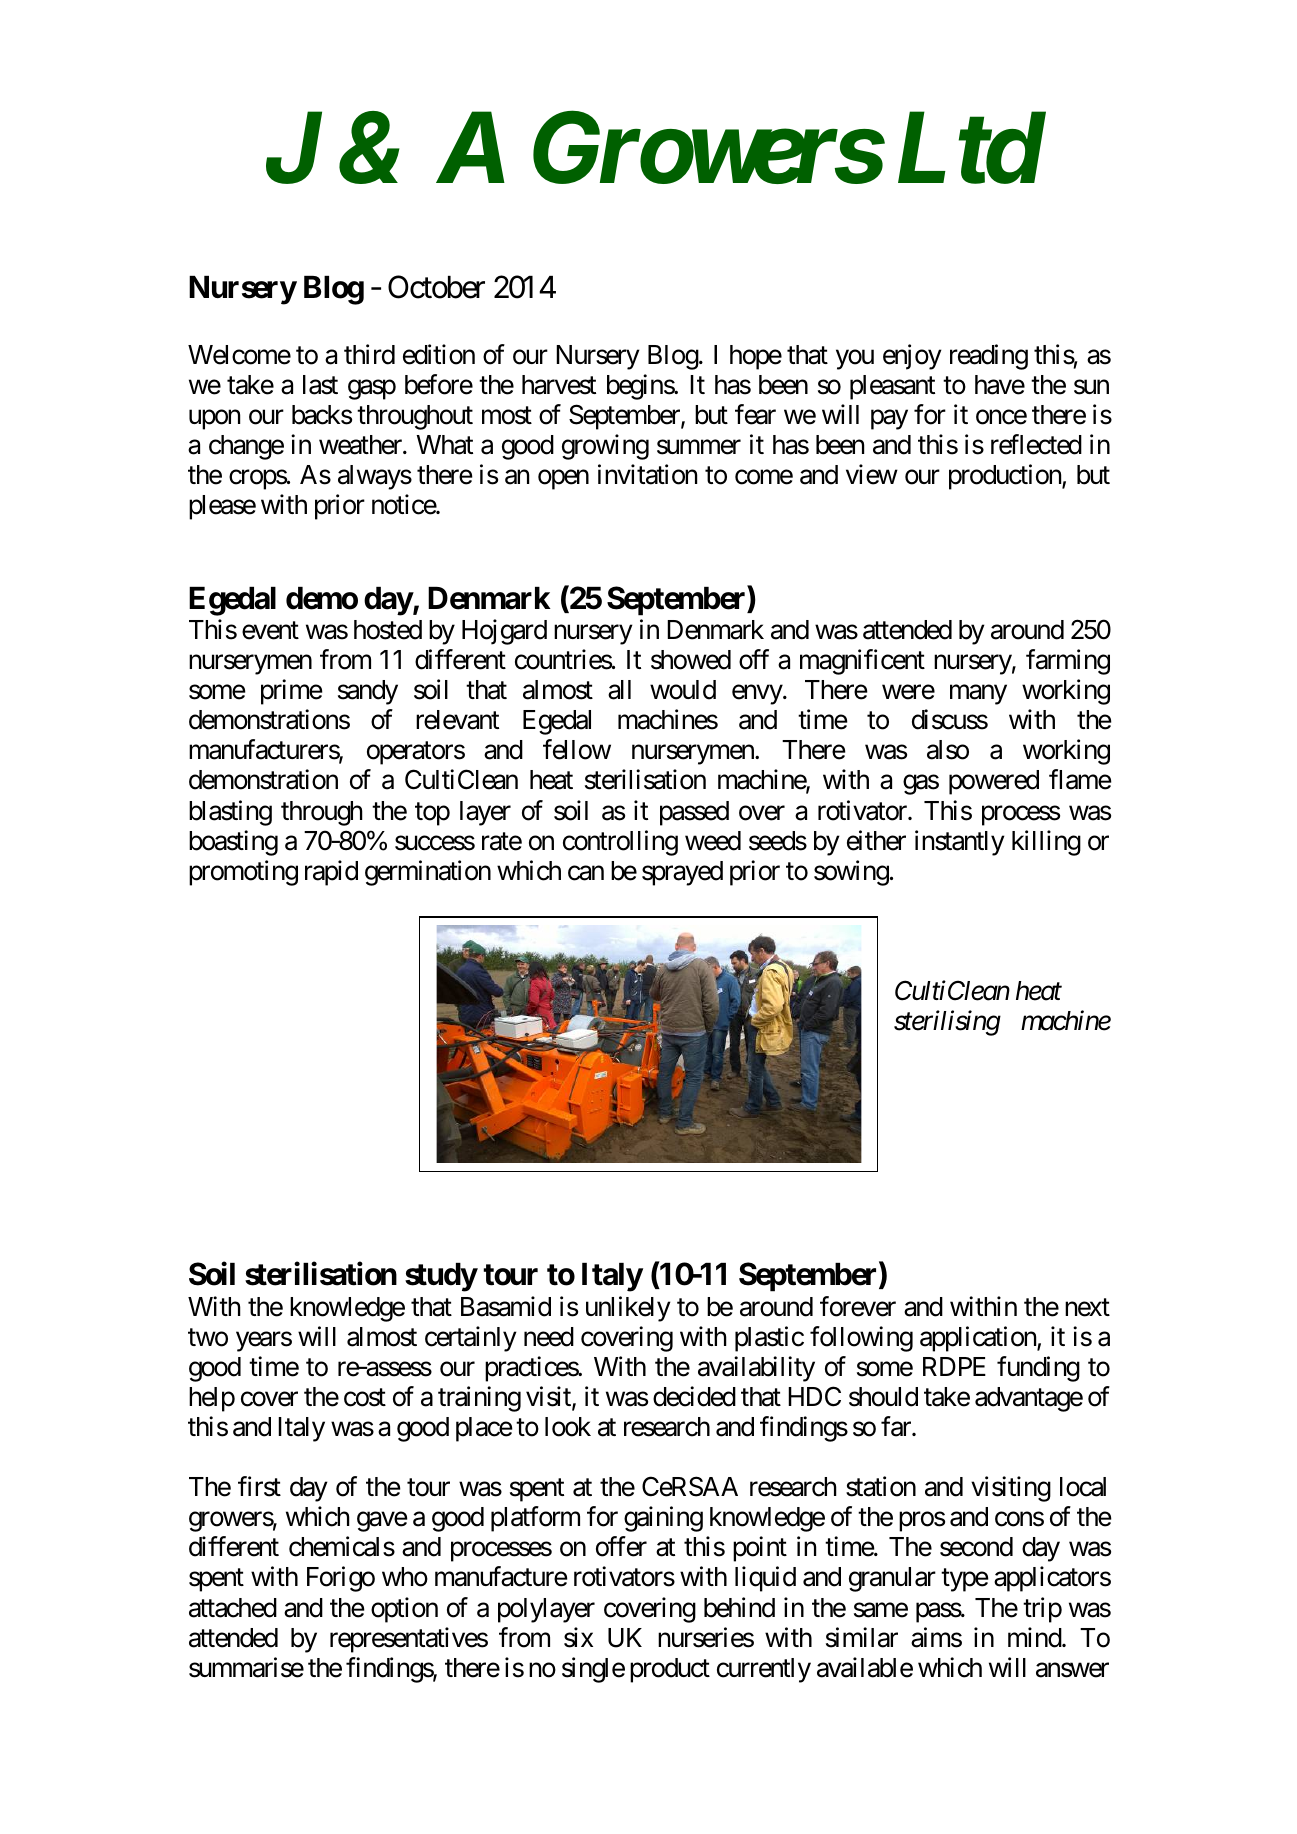 This screenshot has height=1834, width=1297. What do you see at coordinates (989, 357) in the screenshot?
I see `reading` at bounding box center [989, 357].
